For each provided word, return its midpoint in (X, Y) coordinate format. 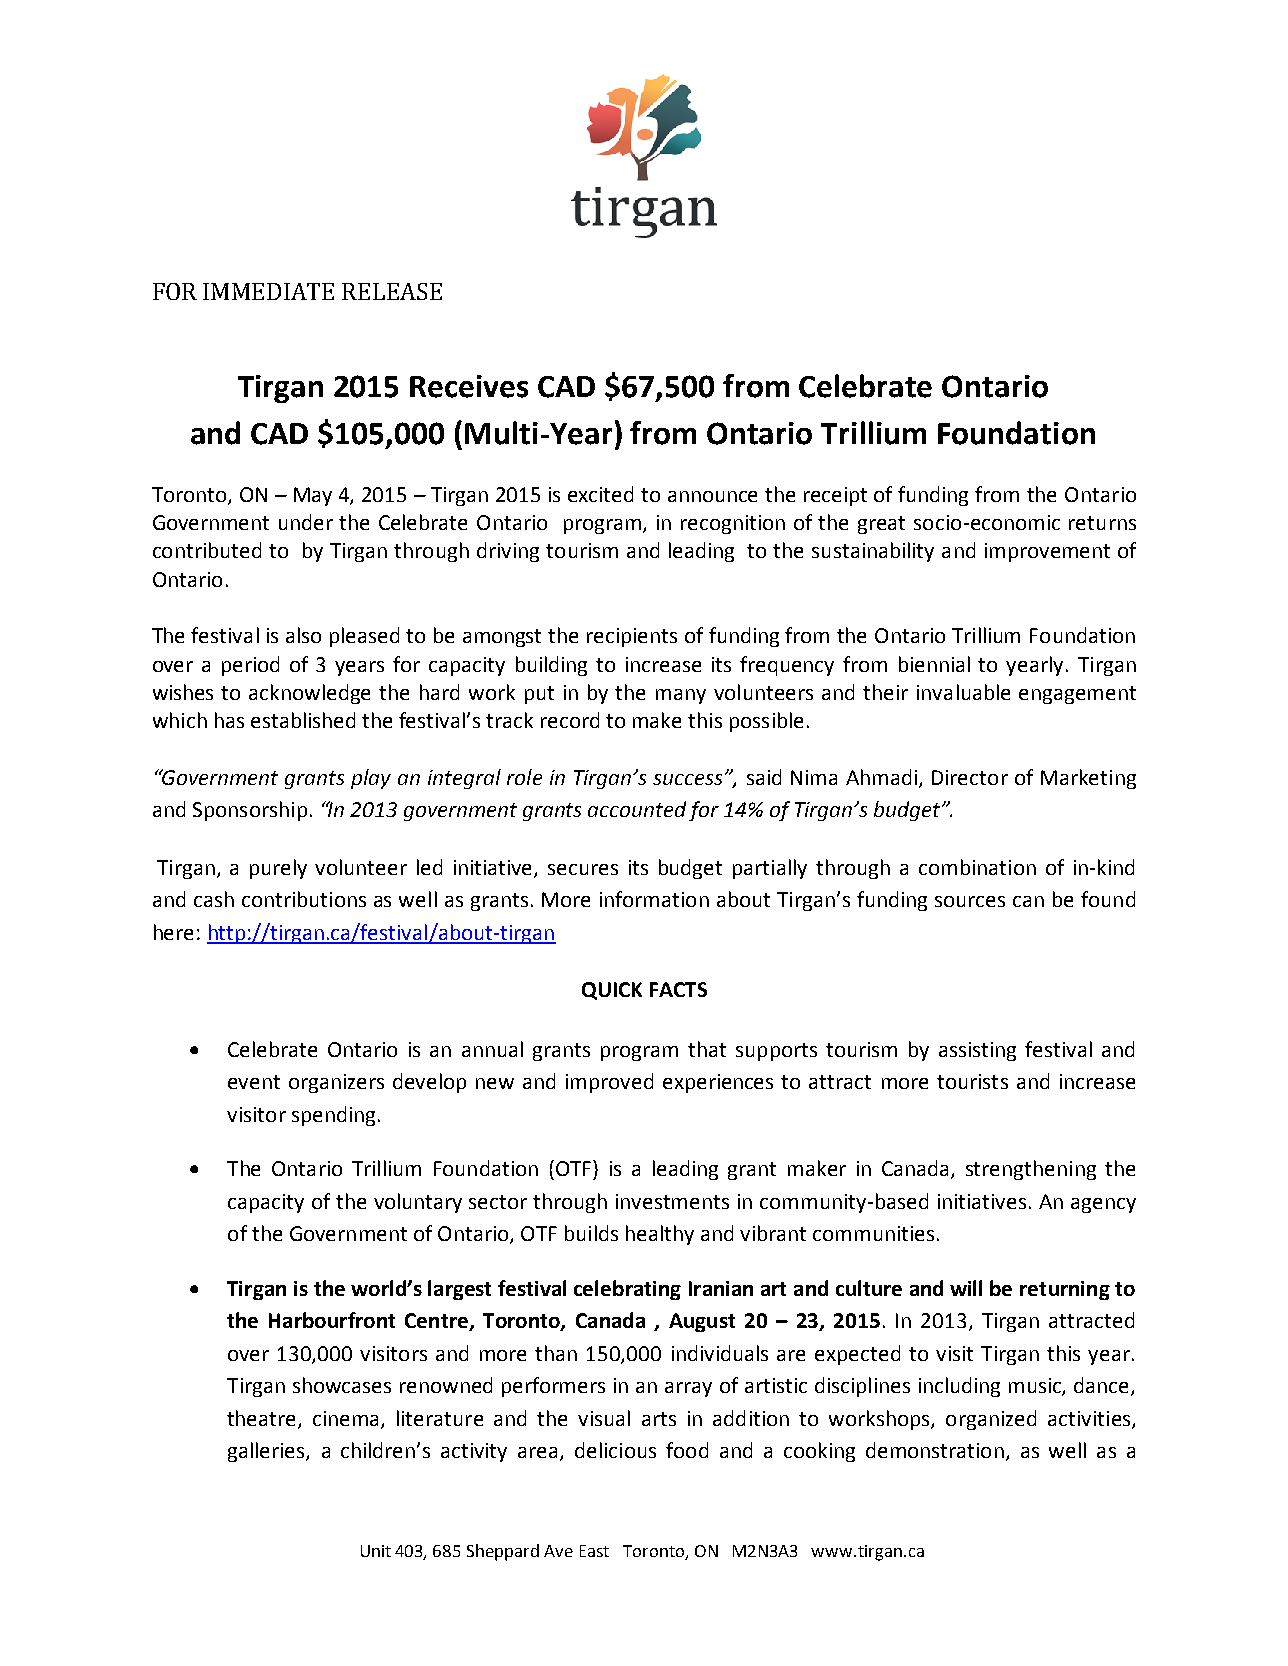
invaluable (963, 692)
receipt (835, 496)
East (594, 1551)
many (681, 696)
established (303, 720)
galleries (267, 1452)
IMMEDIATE (268, 291)
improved (609, 1083)
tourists (972, 1081)
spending (333, 1116)
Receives (469, 386)
